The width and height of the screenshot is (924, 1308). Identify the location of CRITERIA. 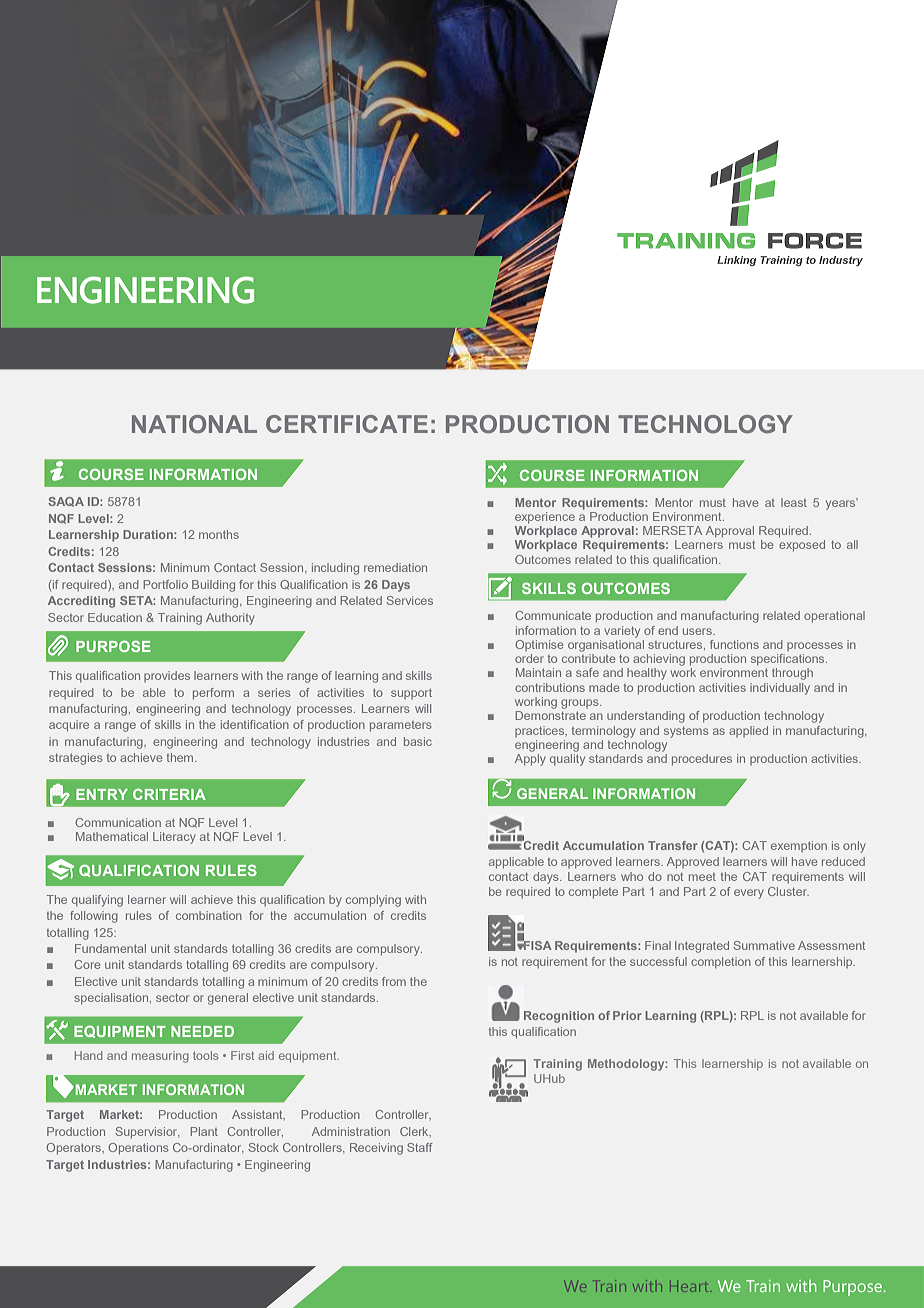
(169, 794).
